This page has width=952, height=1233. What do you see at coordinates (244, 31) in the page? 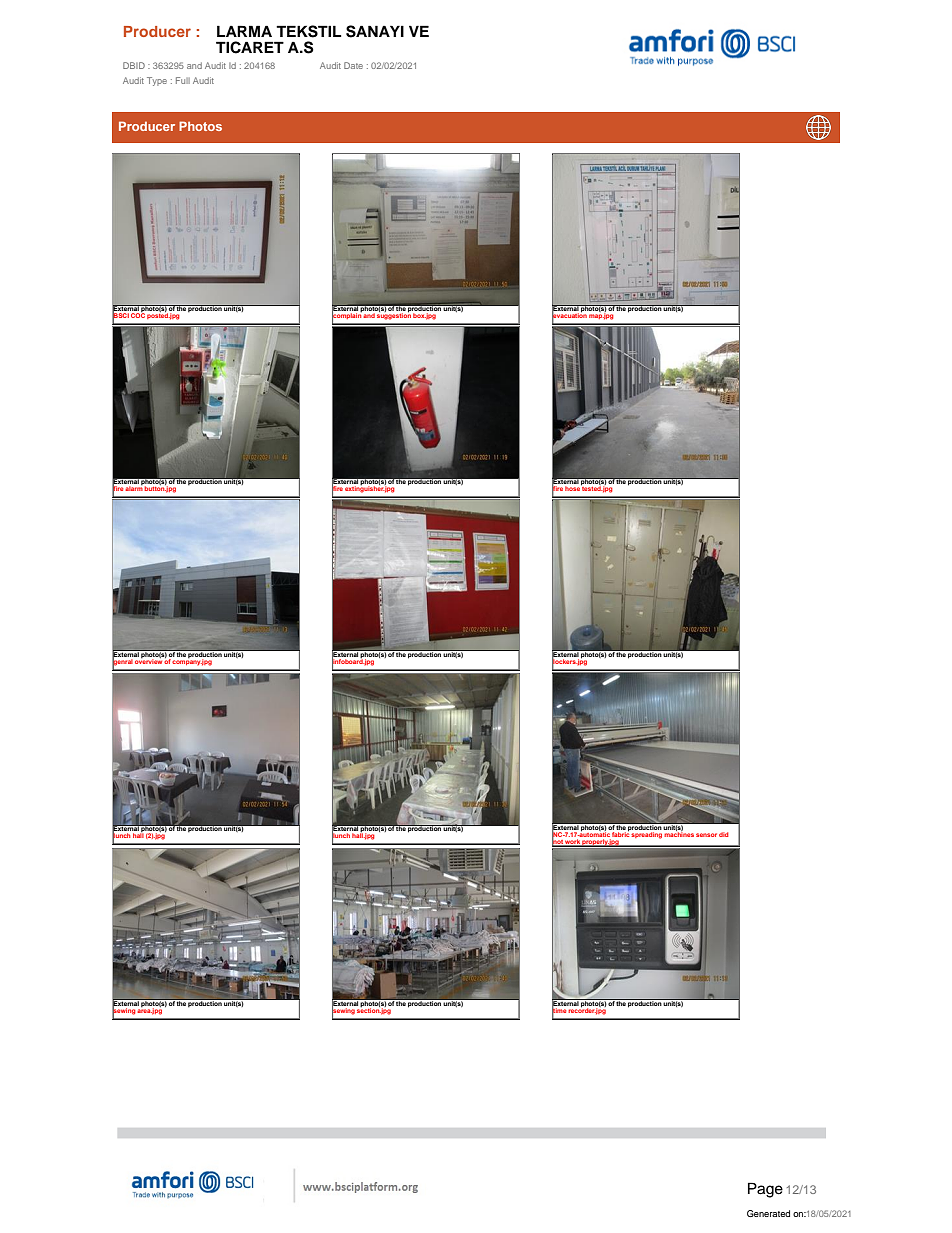
I see `LARMA` at bounding box center [244, 31].
